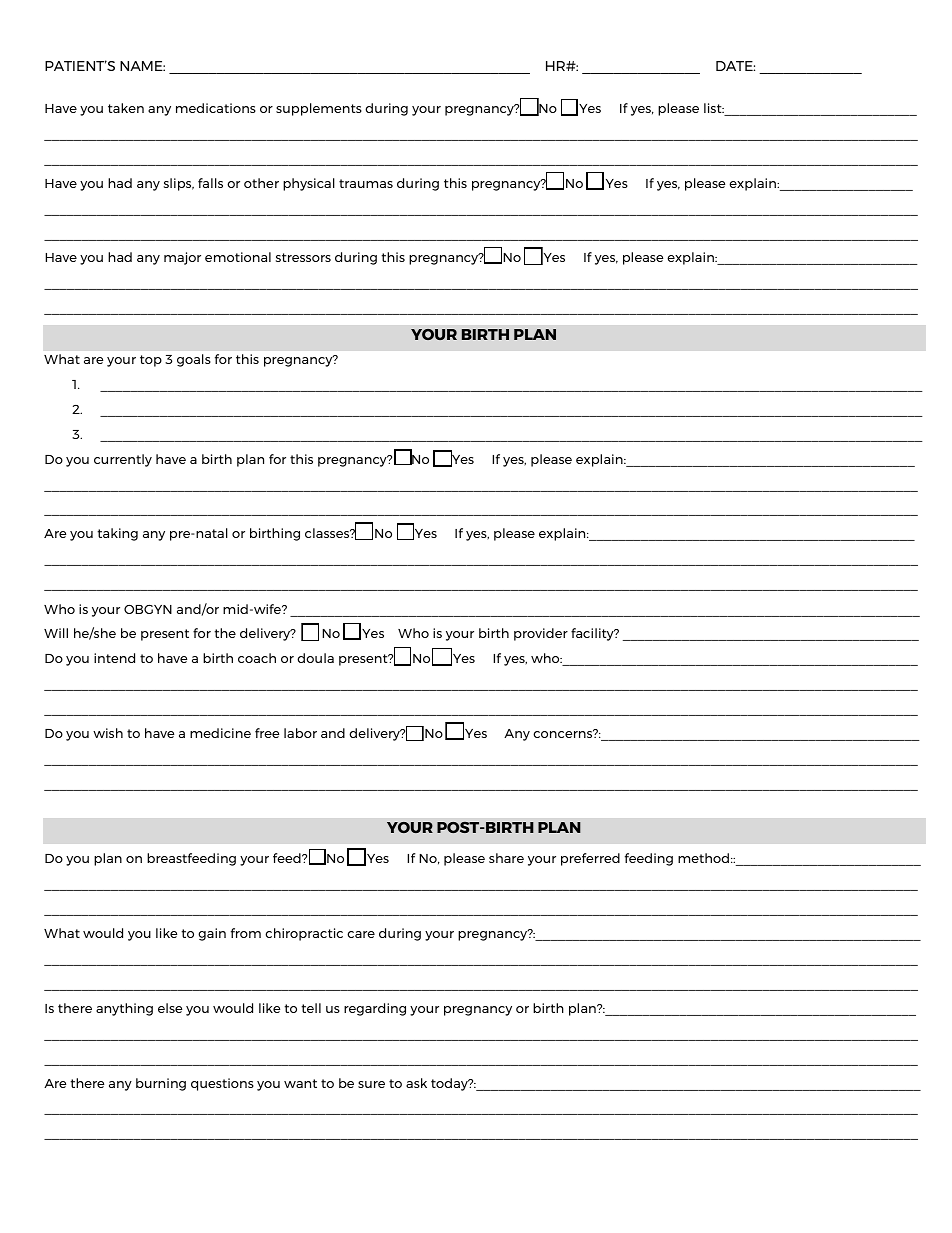 The width and height of the screenshot is (952, 1233). What do you see at coordinates (108, 733) in the screenshot?
I see `wish` at bounding box center [108, 733].
